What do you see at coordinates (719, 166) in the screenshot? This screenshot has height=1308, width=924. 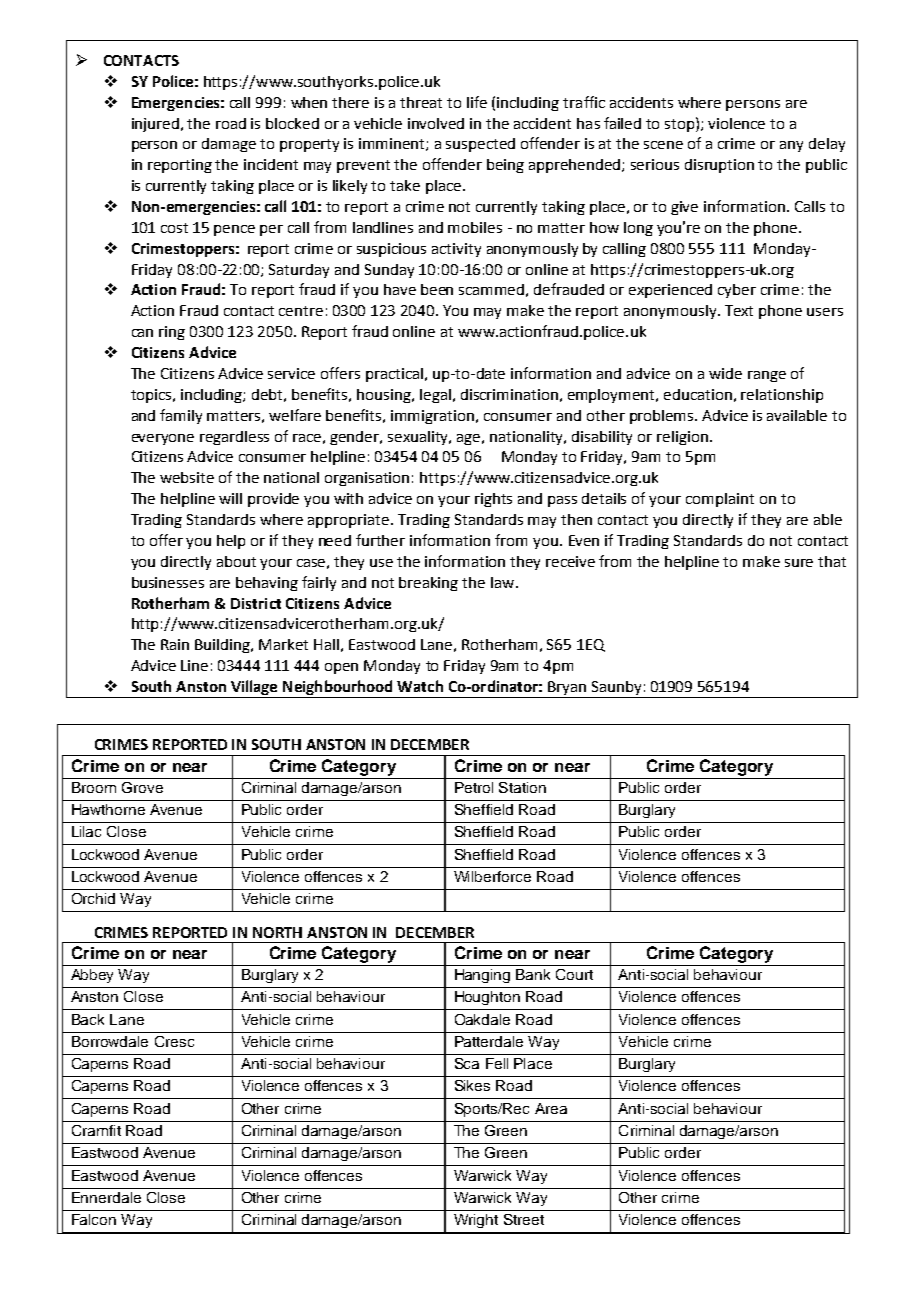 I see `disruption` at bounding box center [719, 166].
